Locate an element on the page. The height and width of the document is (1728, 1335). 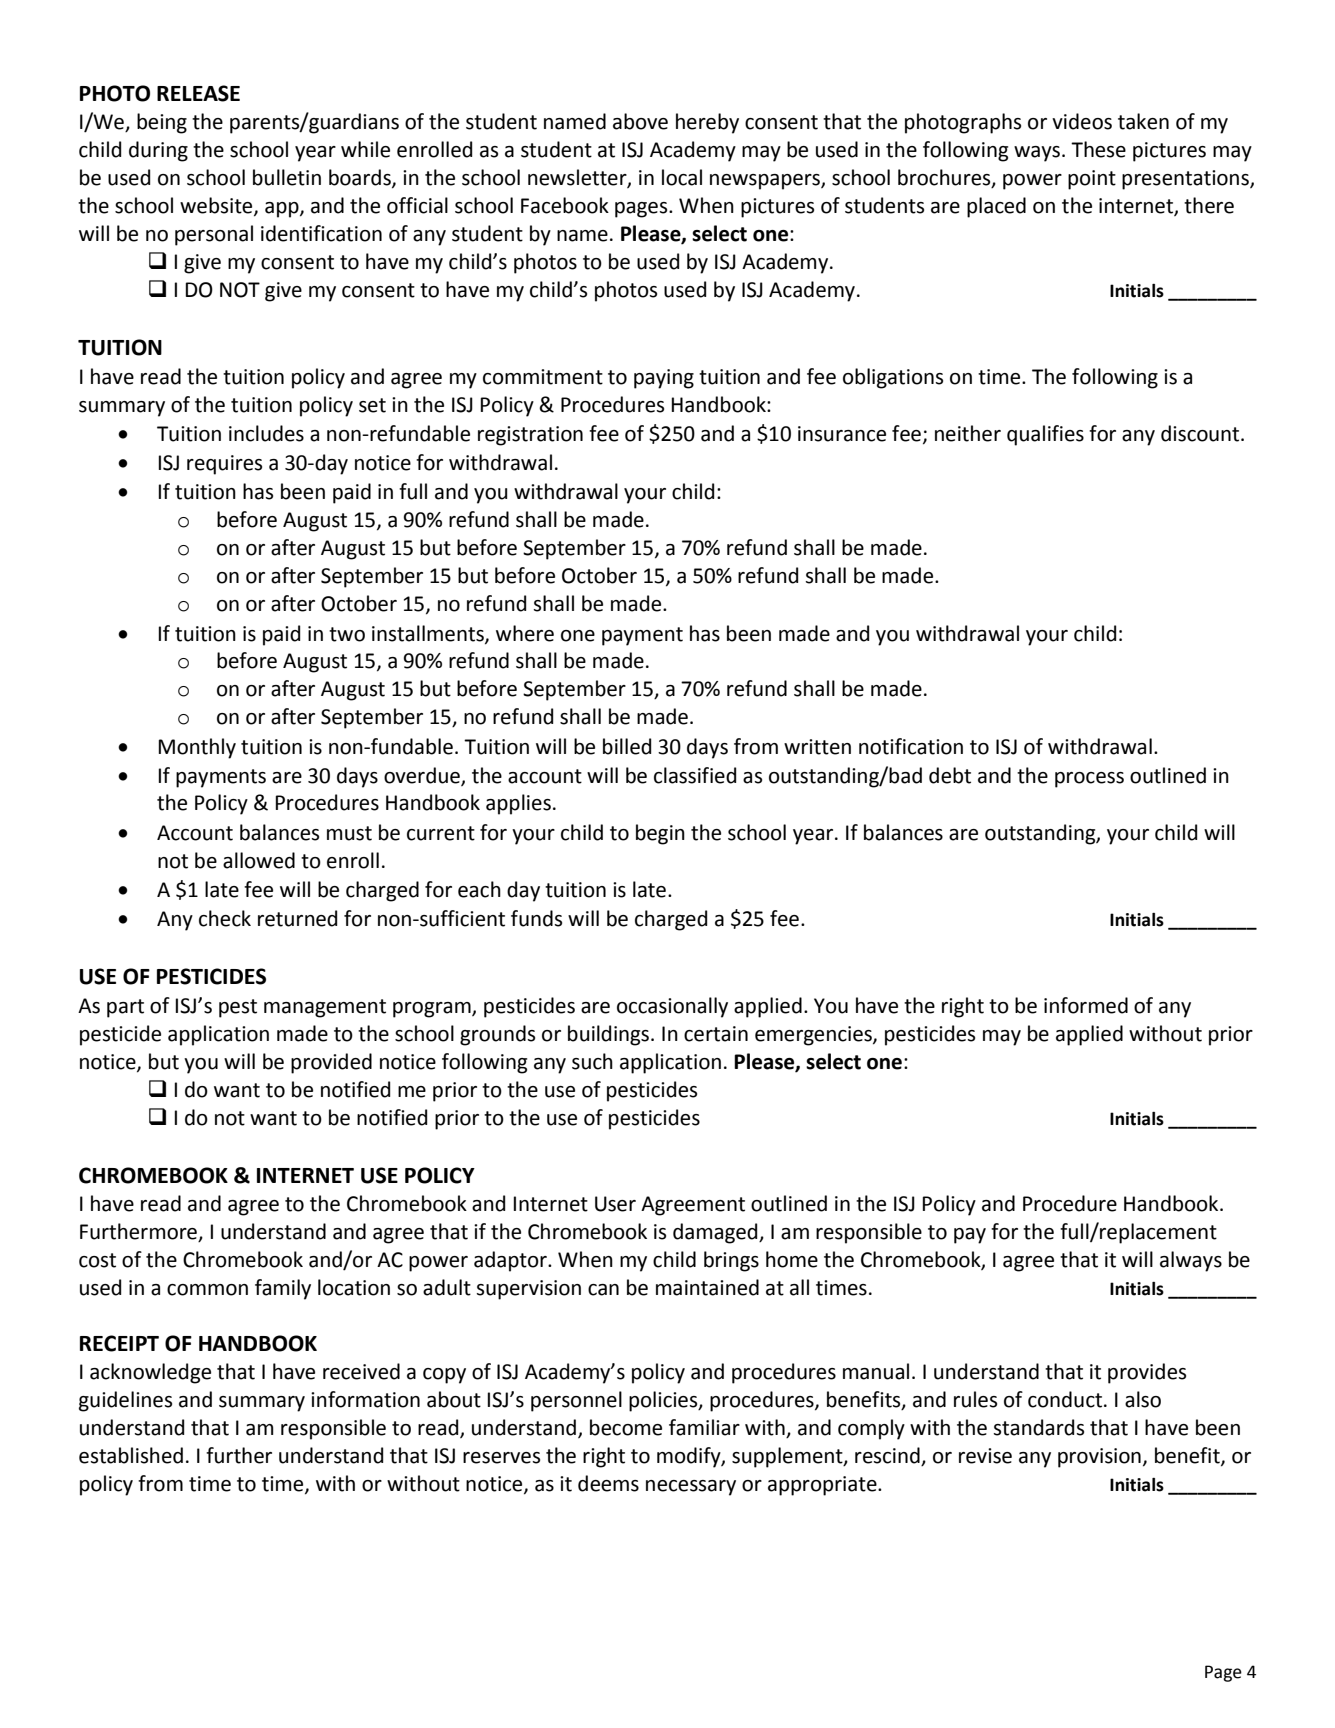
Monthly is located at coordinates (197, 748).
